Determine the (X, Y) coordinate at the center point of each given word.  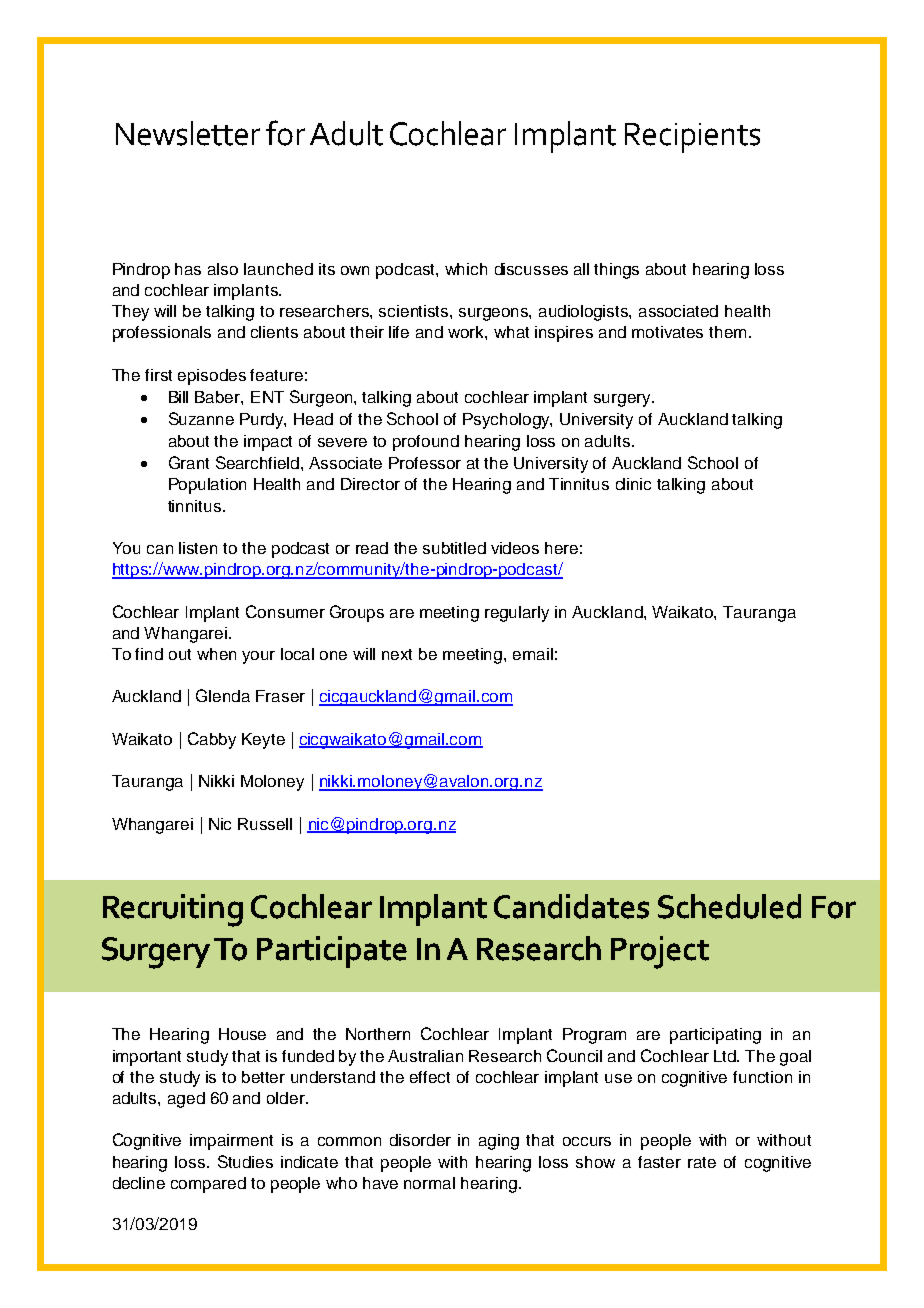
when (216, 654)
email (533, 654)
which (466, 269)
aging (499, 1142)
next (397, 654)
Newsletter (188, 133)
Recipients (692, 138)
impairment (231, 1142)
